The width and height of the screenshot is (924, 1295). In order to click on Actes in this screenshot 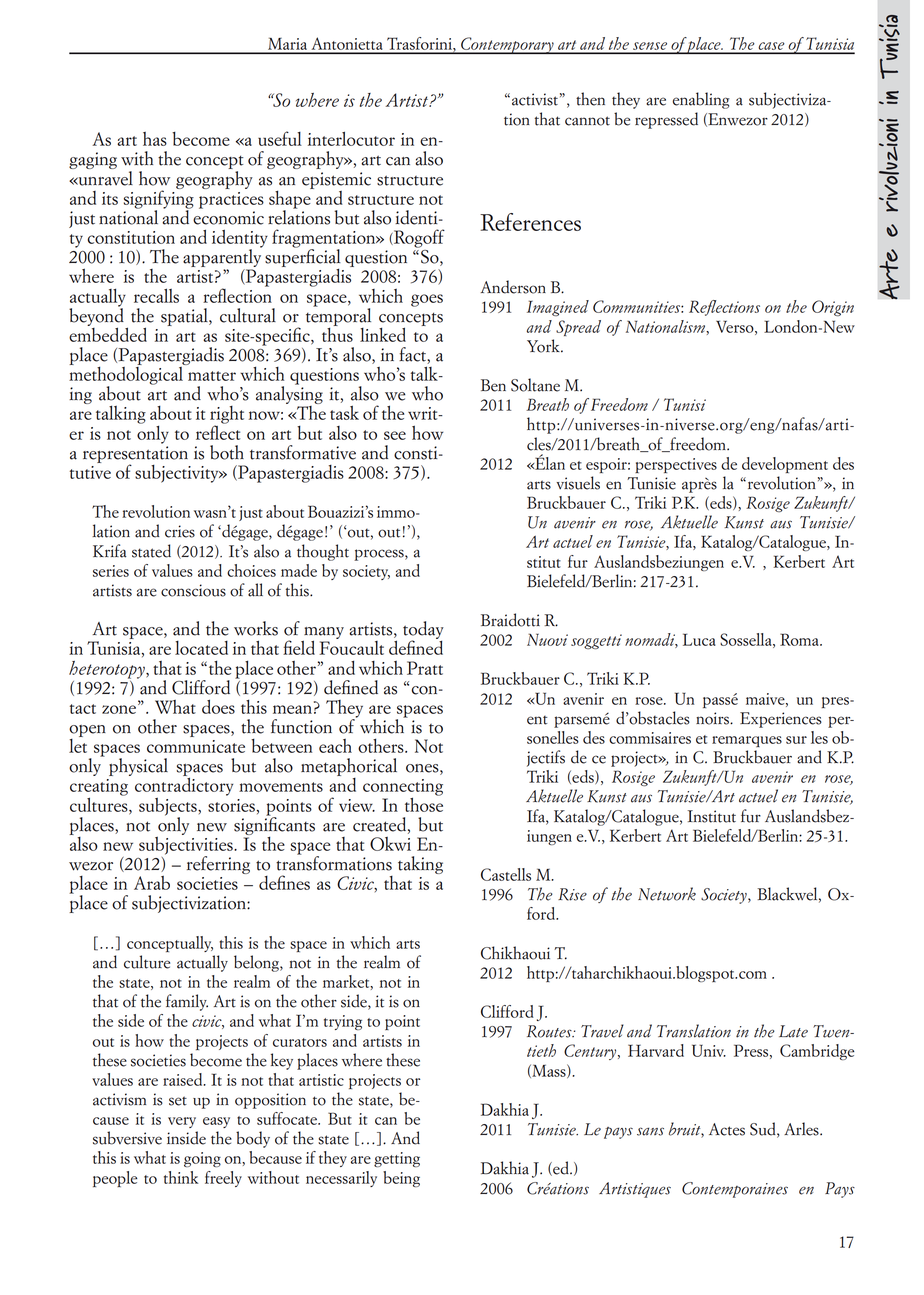, I will do `click(727, 1129)`.
